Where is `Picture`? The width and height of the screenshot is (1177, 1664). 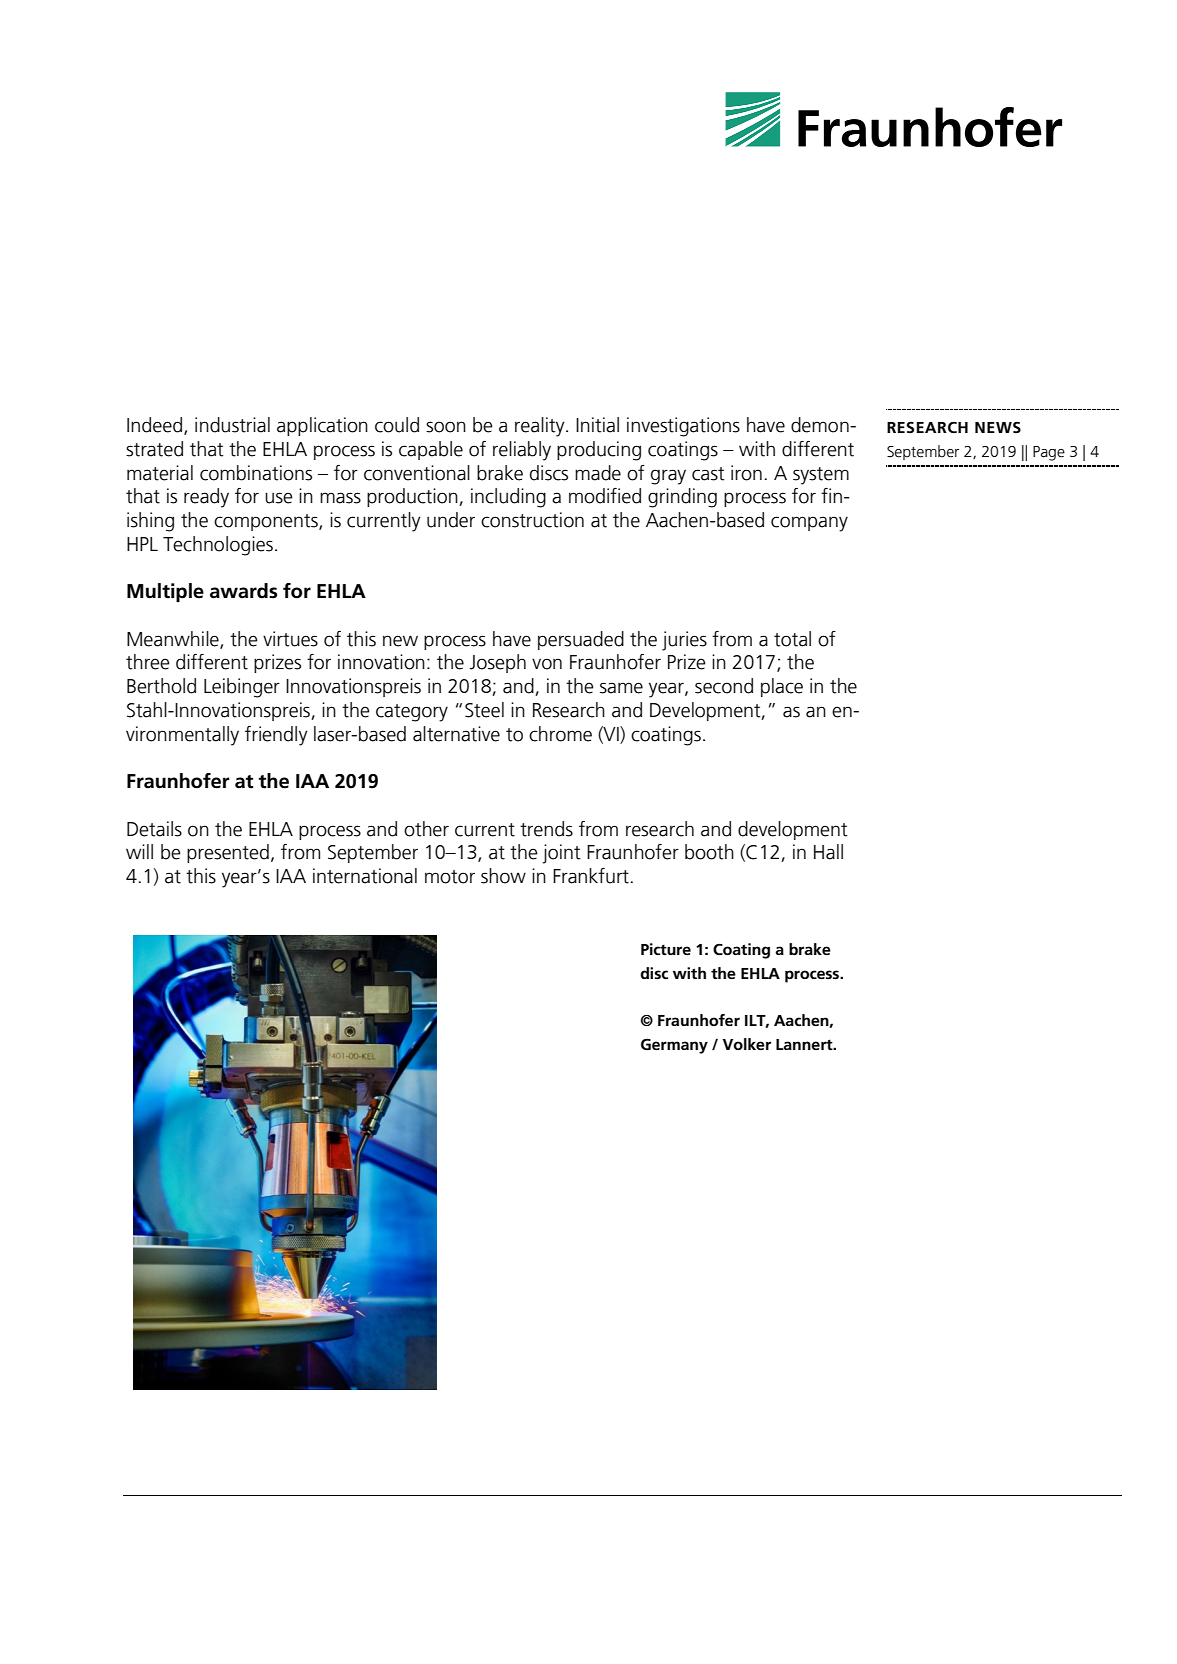 Picture is located at coordinates (666, 949).
